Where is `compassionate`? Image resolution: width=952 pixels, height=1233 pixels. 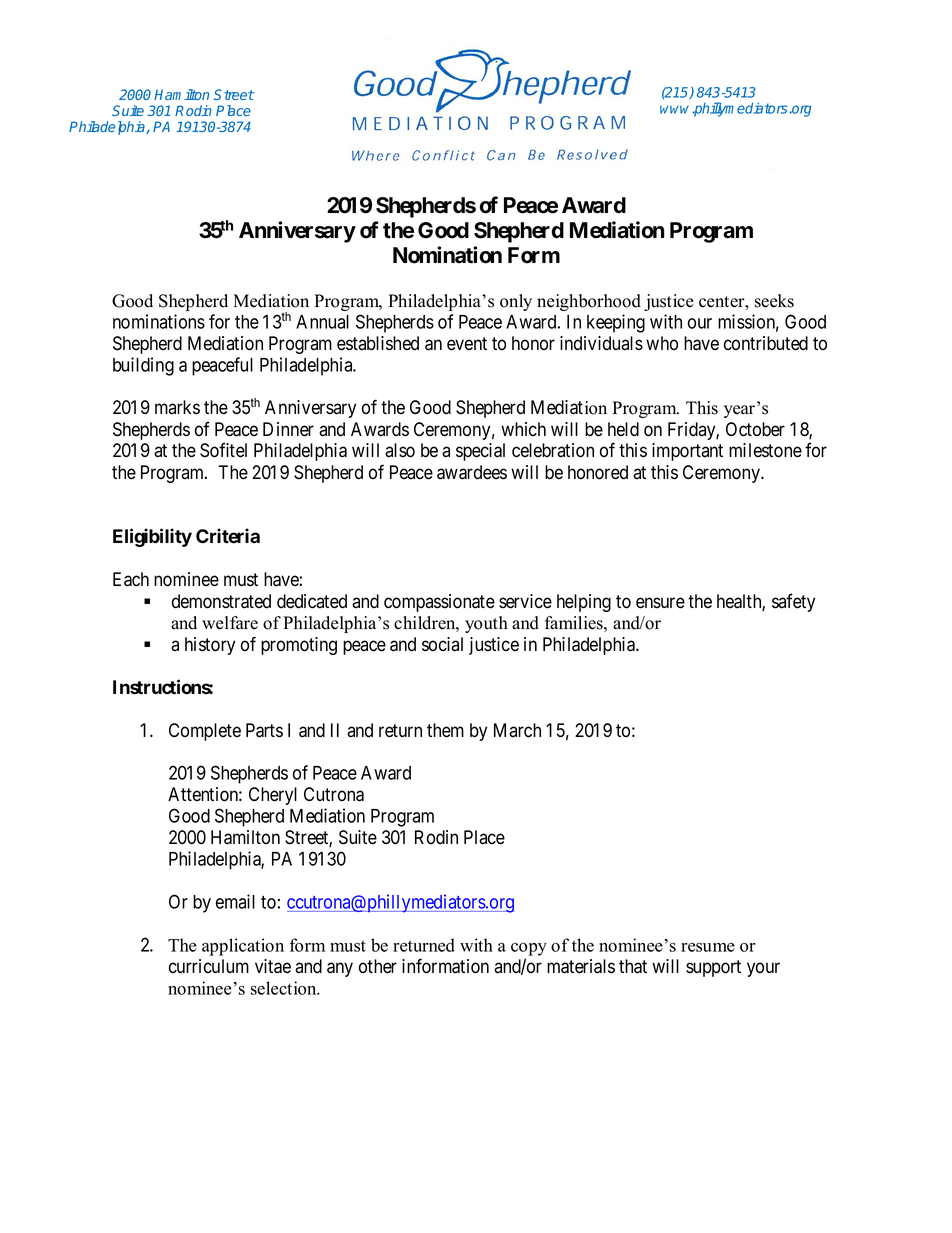
compassionate is located at coordinates (439, 603).
